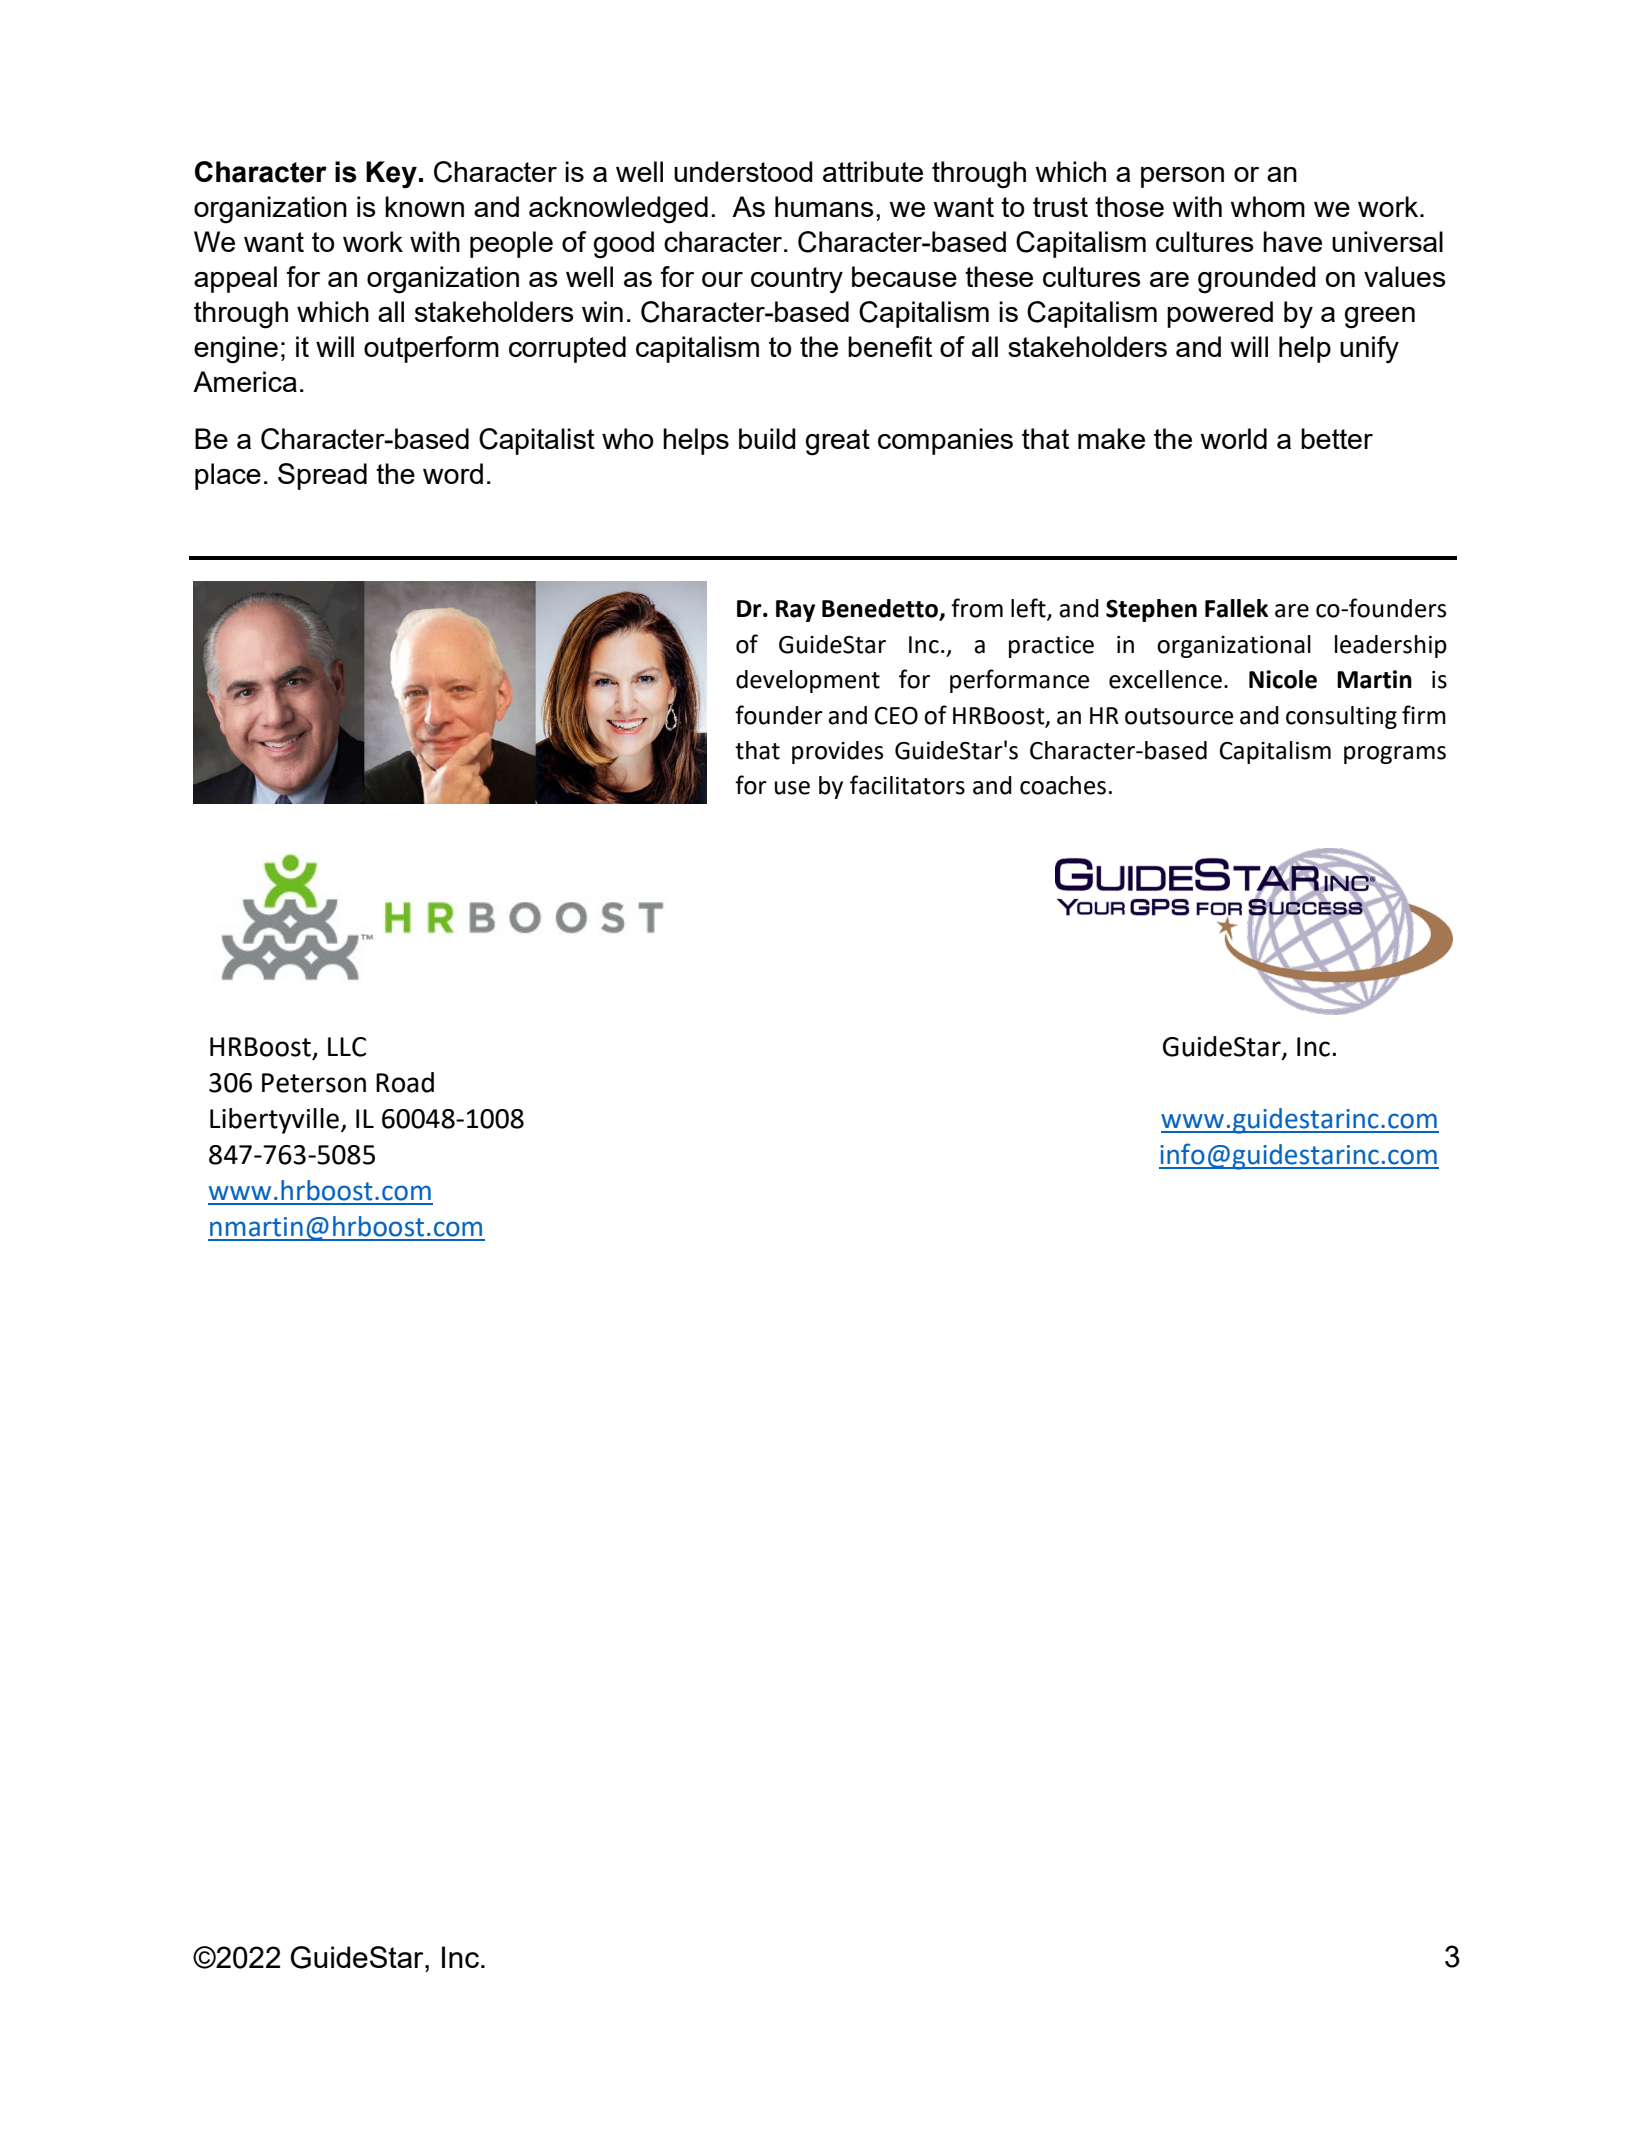 Image resolution: width=1647 pixels, height=2132 pixels. What do you see at coordinates (1391, 646) in the screenshot?
I see `leadership` at bounding box center [1391, 646].
